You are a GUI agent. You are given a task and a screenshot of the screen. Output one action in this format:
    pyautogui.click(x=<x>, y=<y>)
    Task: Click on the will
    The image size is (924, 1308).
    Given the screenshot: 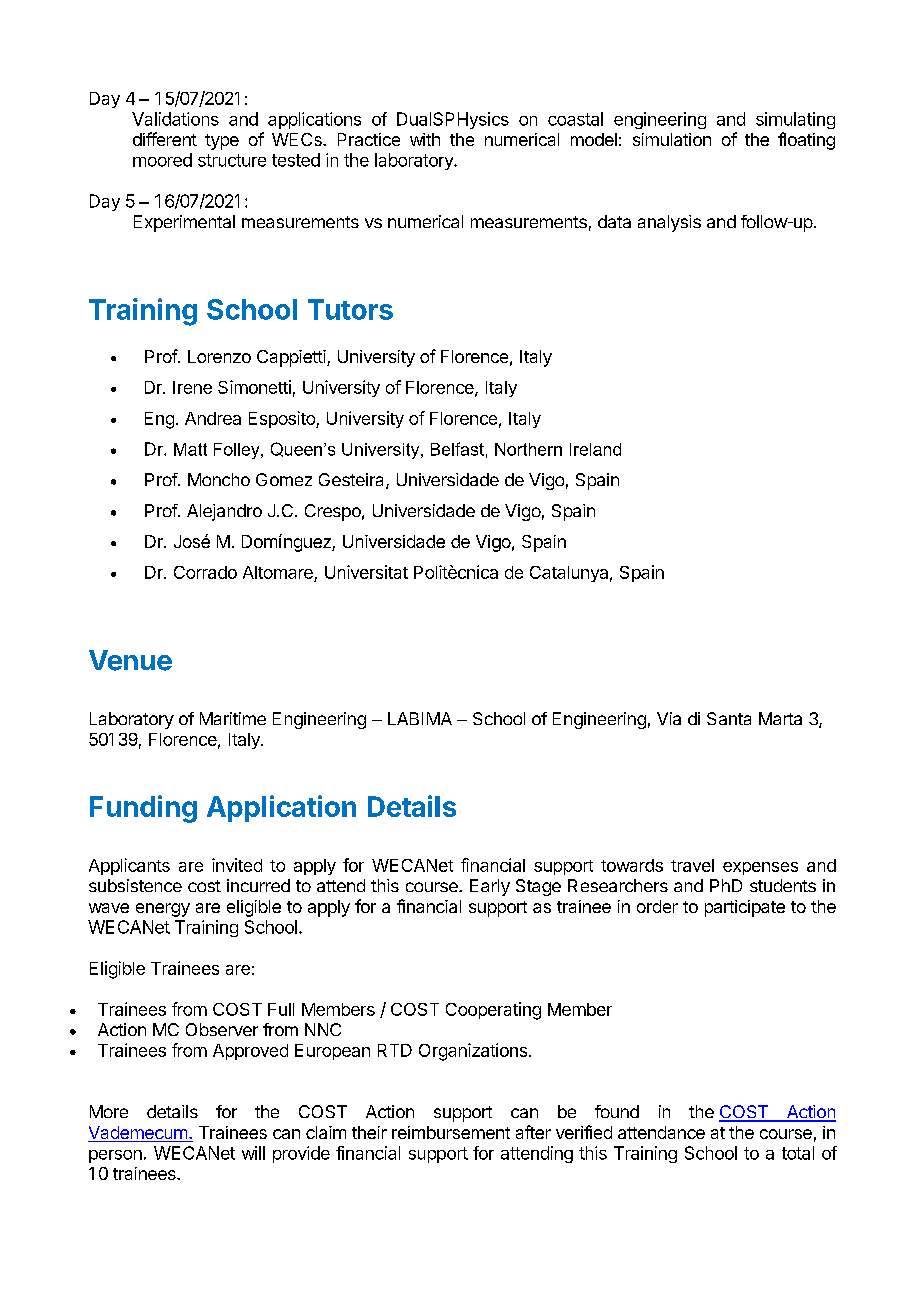 What is the action you would take?
    pyautogui.click(x=253, y=1153)
